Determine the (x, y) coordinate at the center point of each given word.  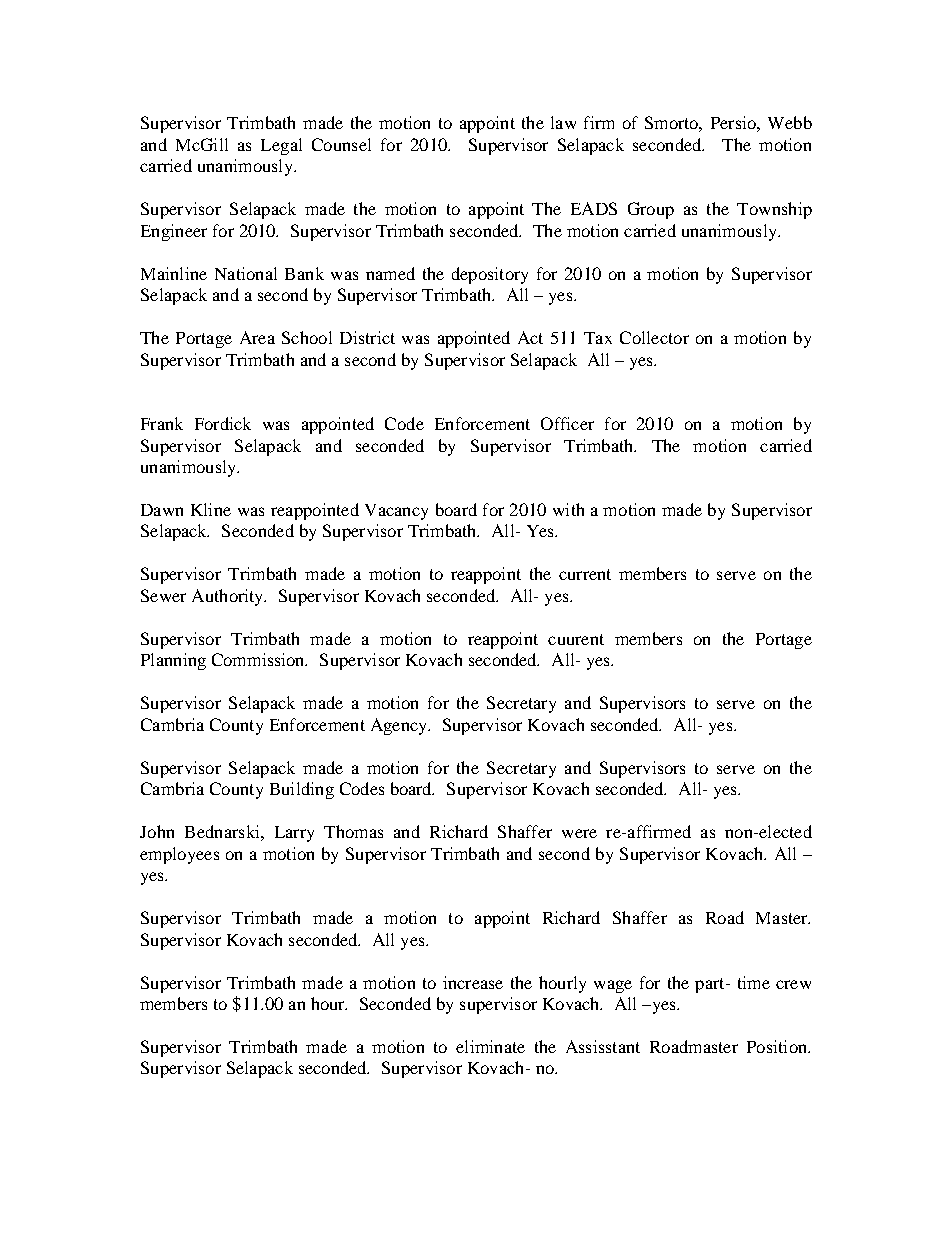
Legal (281, 146)
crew (793, 984)
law (563, 122)
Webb (790, 122)
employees (179, 855)
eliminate (490, 1046)
